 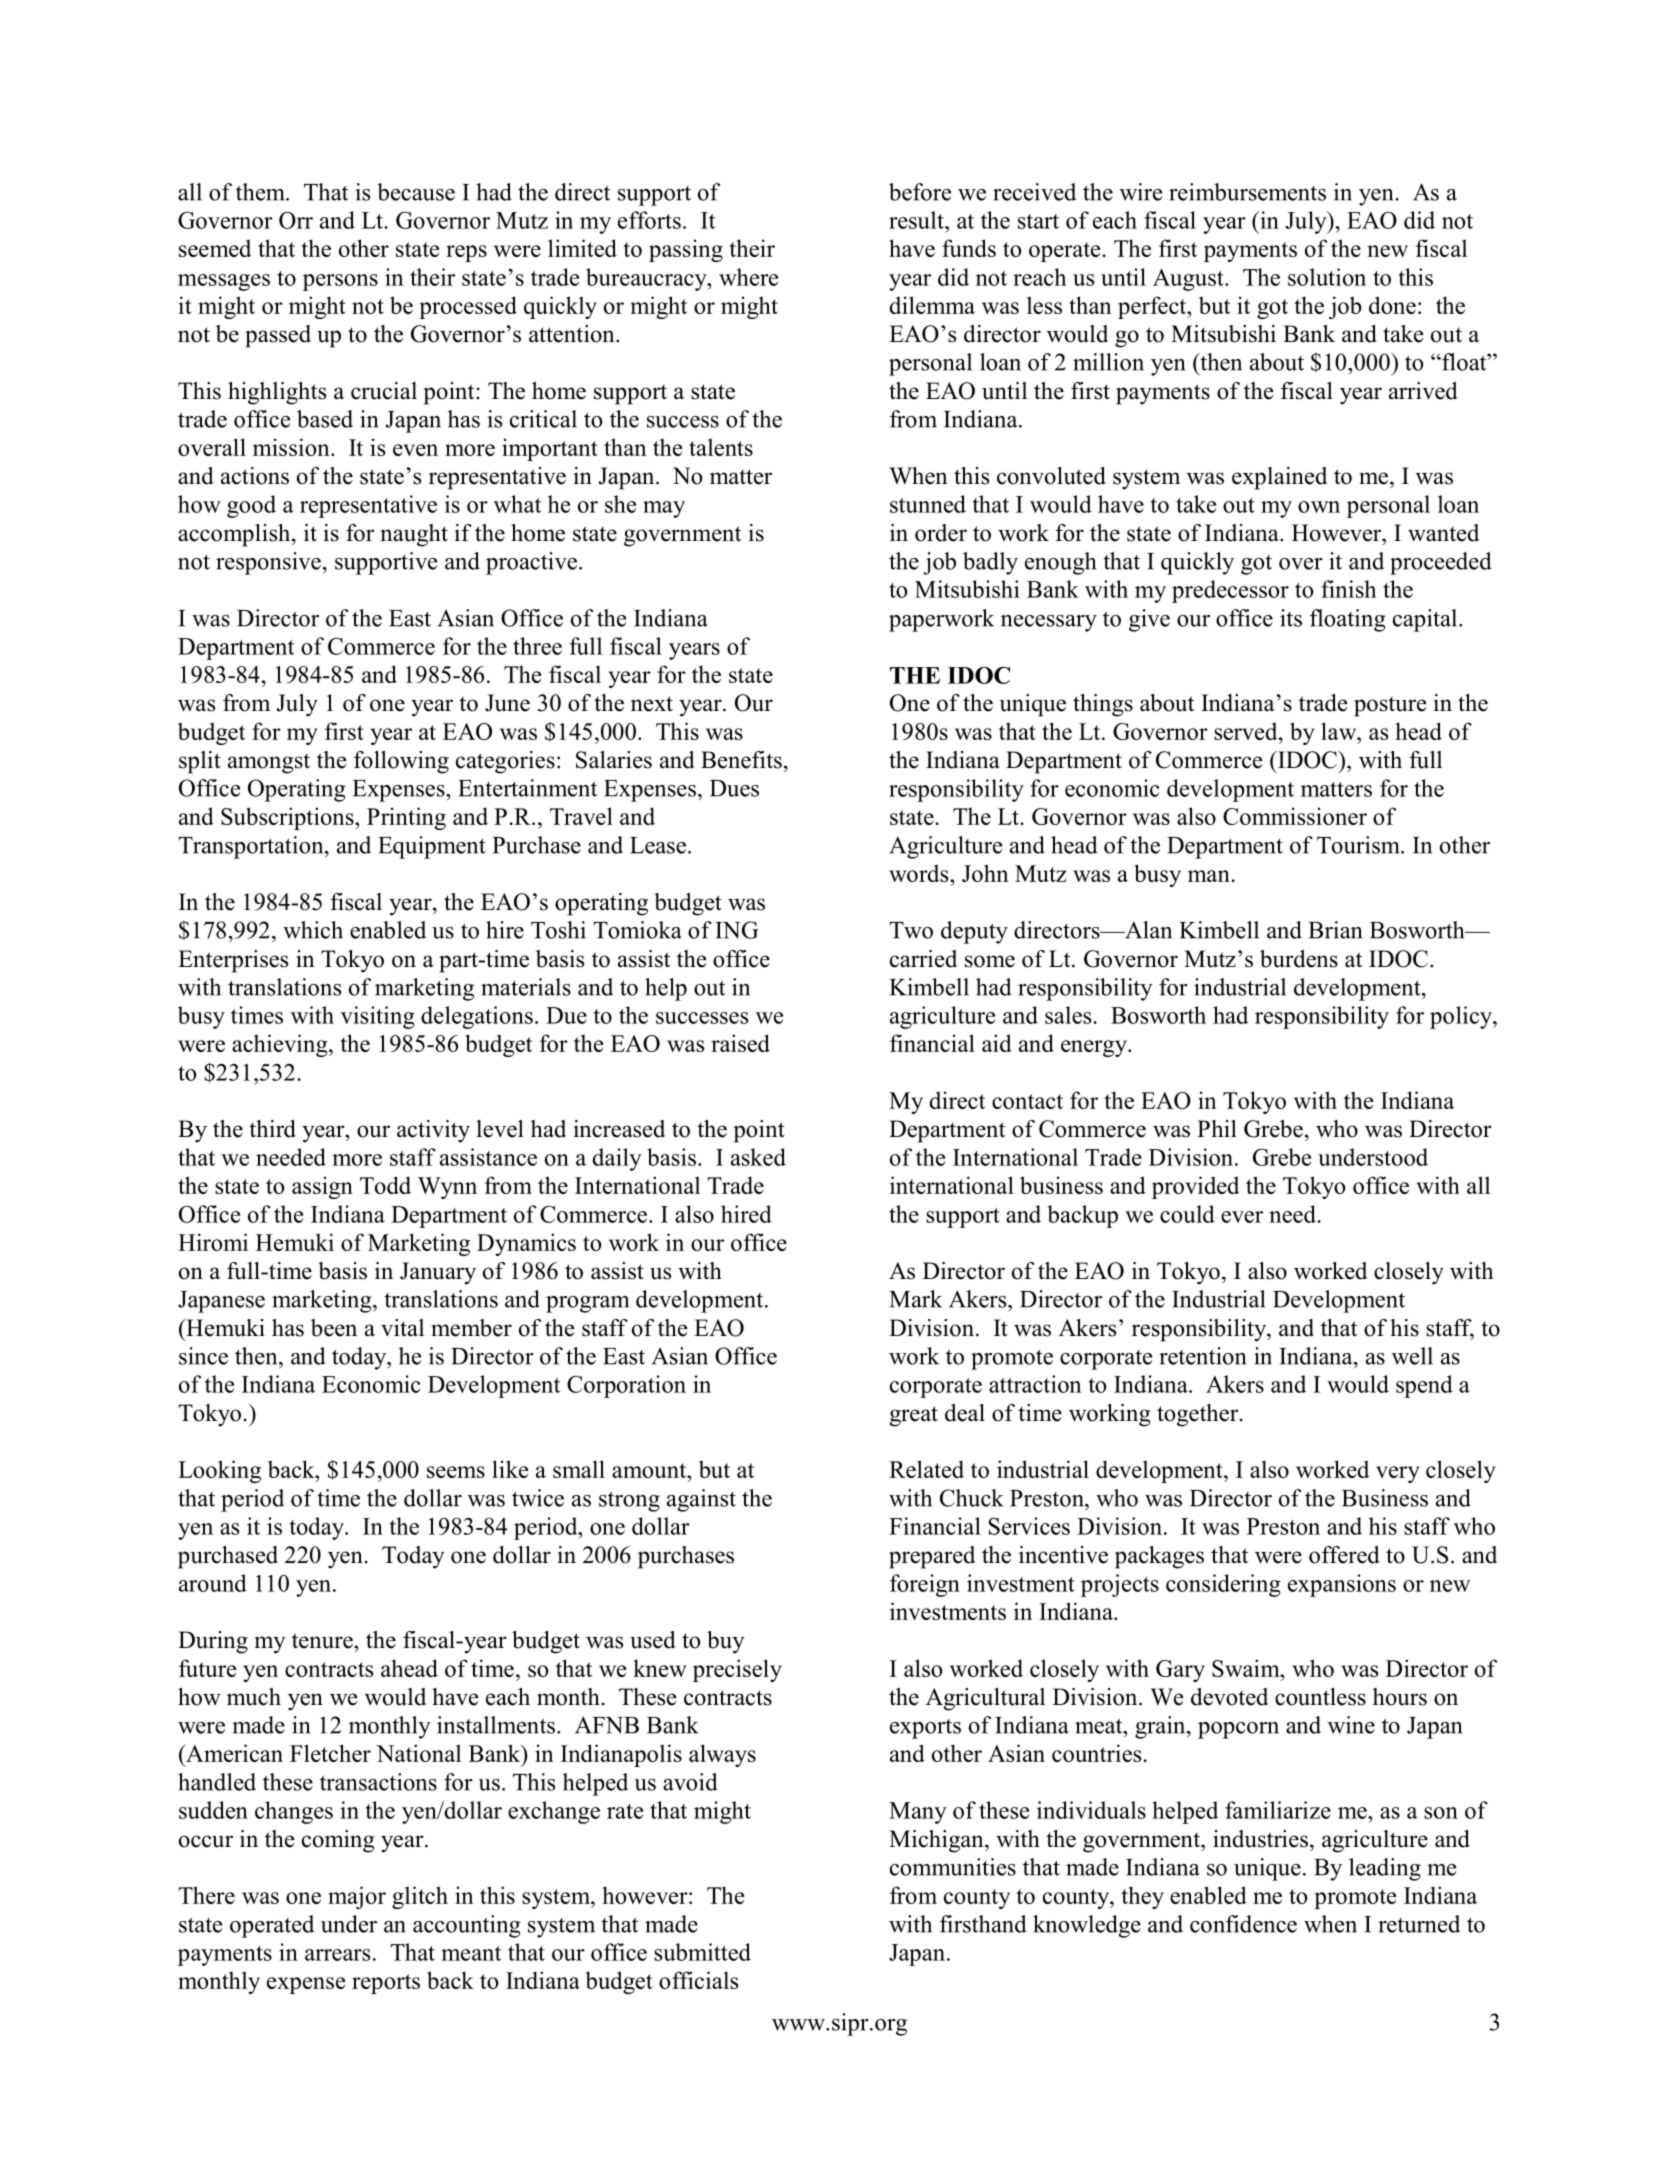 I want to click on persons, so click(x=340, y=282).
